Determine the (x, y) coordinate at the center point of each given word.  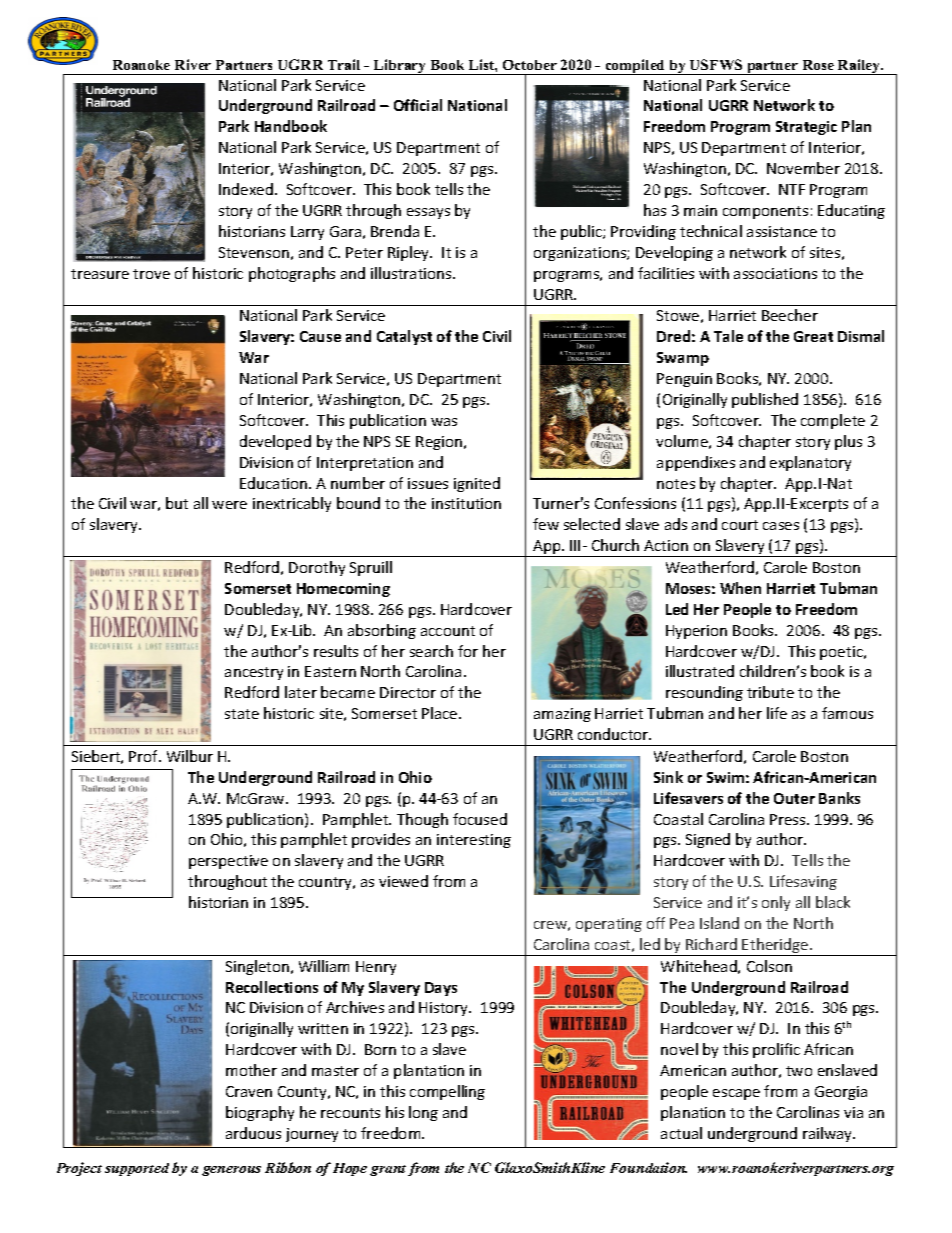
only (776, 903)
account (448, 631)
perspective (228, 862)
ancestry (254, 673)
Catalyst (404, 337)
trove (151, 274)
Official (418, 105)
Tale (728, 336)
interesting (474, 841)
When (740, 588)
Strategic (806, 128)
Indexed (246, 189)
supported (137, 1169)
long (423, 1113)
